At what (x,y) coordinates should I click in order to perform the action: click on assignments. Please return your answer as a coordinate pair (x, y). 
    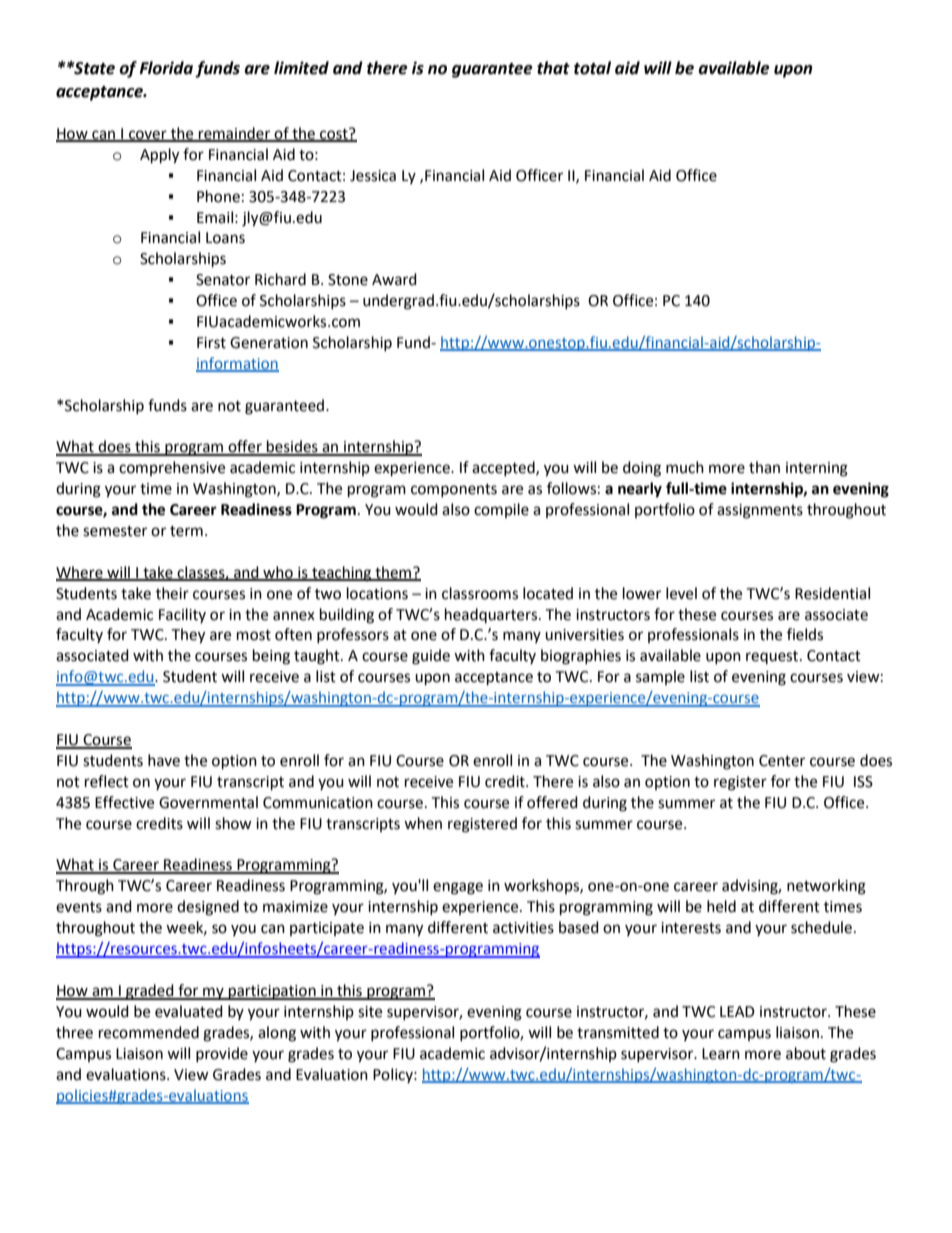
    Looking at the image, I should click on (760, 511).
